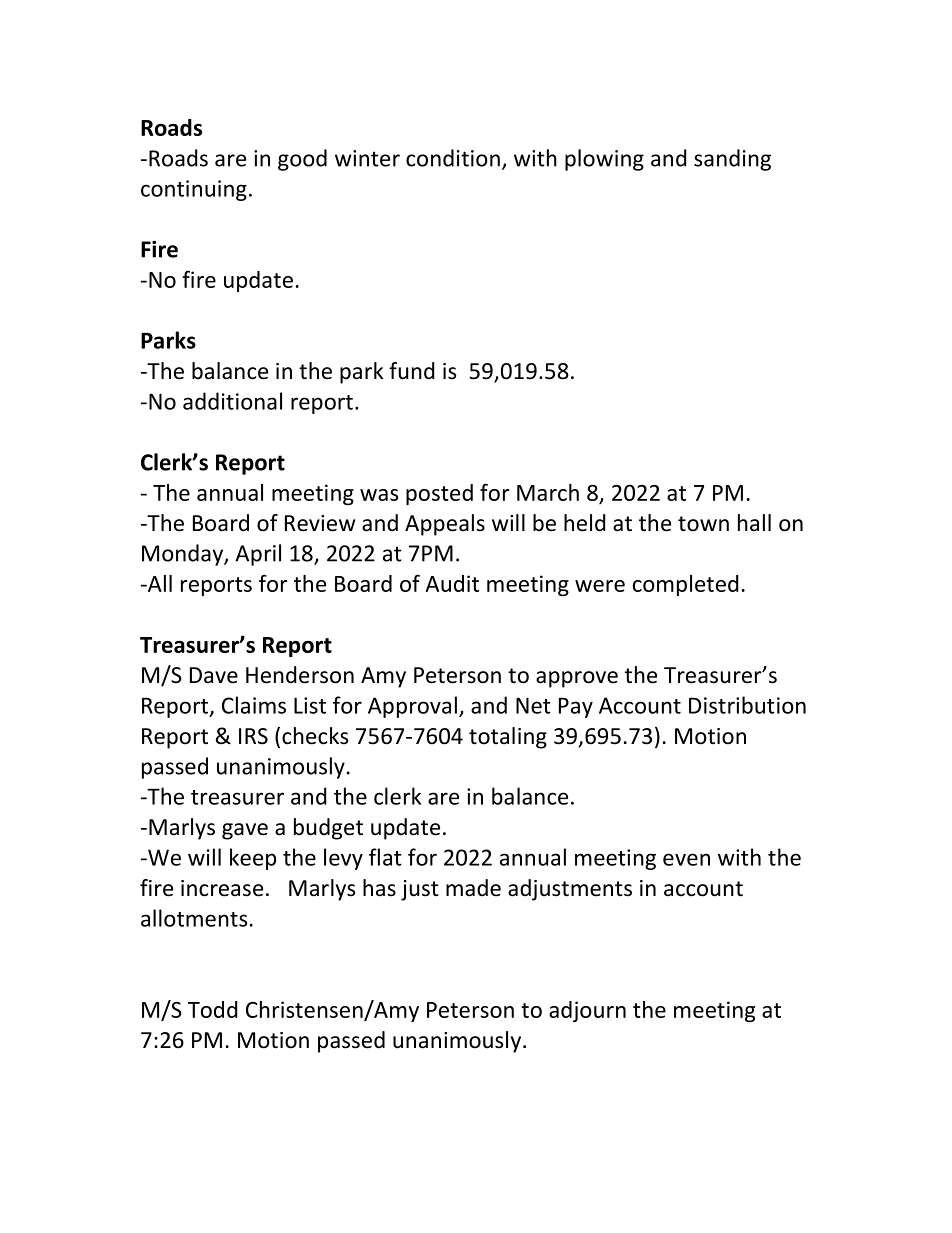 This document has width=952, height=1233. What do you see at coordinates (302, 160) in the document?
I see `good` at bounding box center [302, 160].
